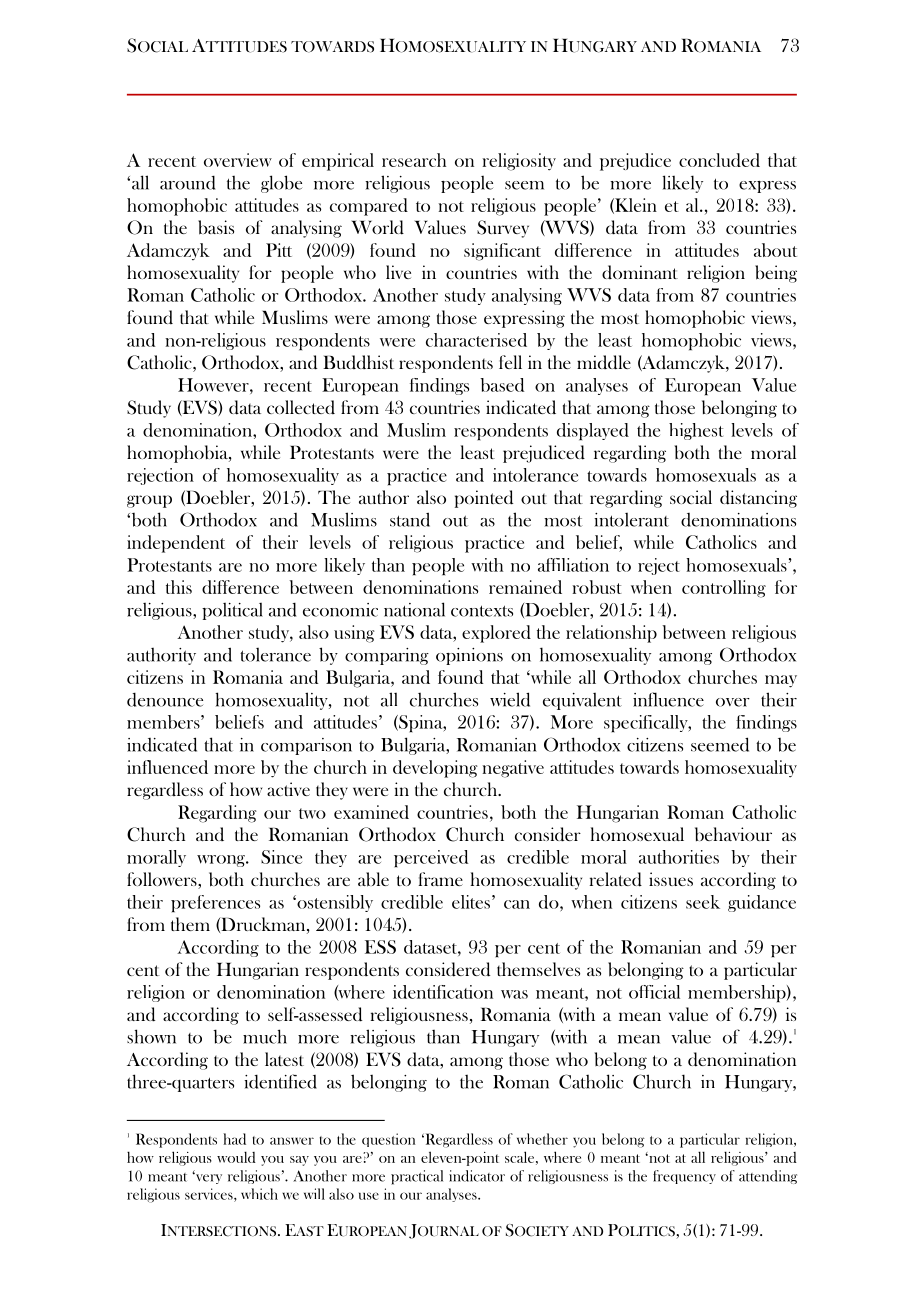  I want to click on would, so click(236, 1157).
